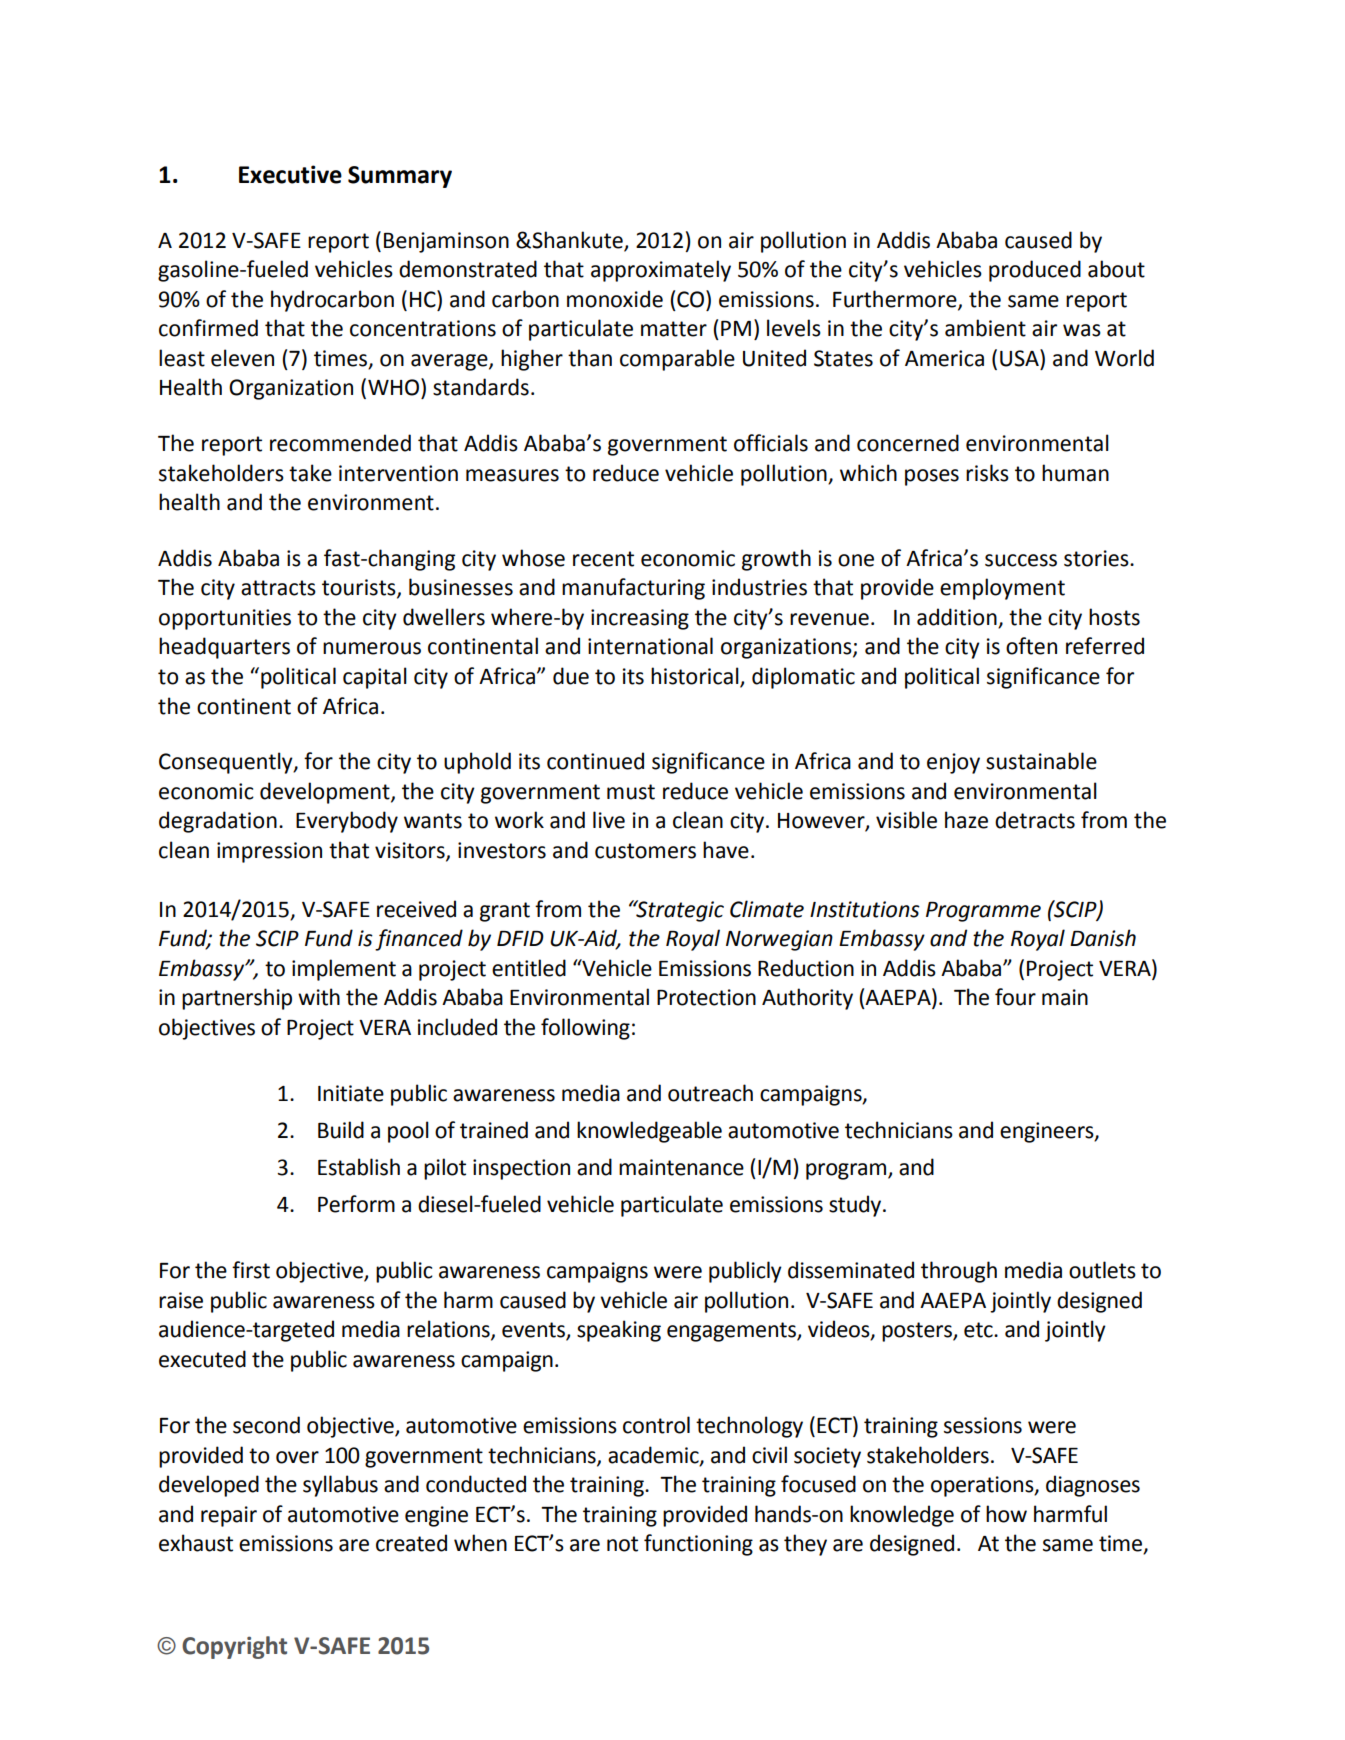 This page has width=1345, height=1740. I want to click on through, so click(959, 1272).
